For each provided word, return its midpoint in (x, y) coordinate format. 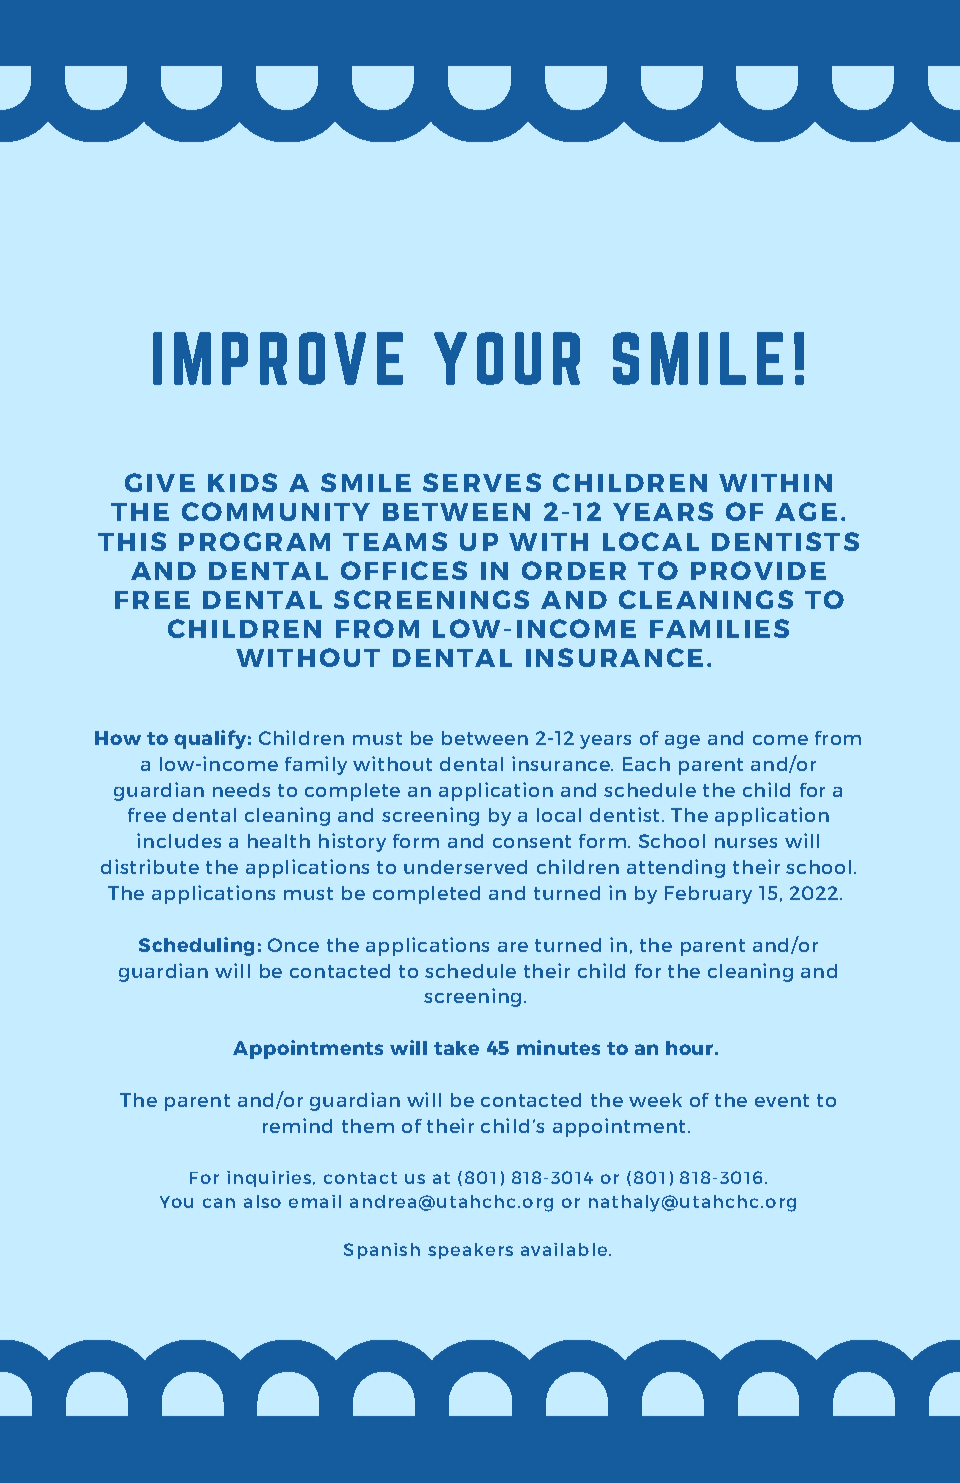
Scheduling (196, 946)
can (219, 1203)
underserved (465, 867)
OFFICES (404, 570)
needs (241, 790)
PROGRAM (254, 541)
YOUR (507, 358)
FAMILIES (719, 628)
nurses (746, 843)
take (456, 1048)
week (655, 1100)
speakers (470, 1251)
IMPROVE (278, 358)
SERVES (482, 482)
